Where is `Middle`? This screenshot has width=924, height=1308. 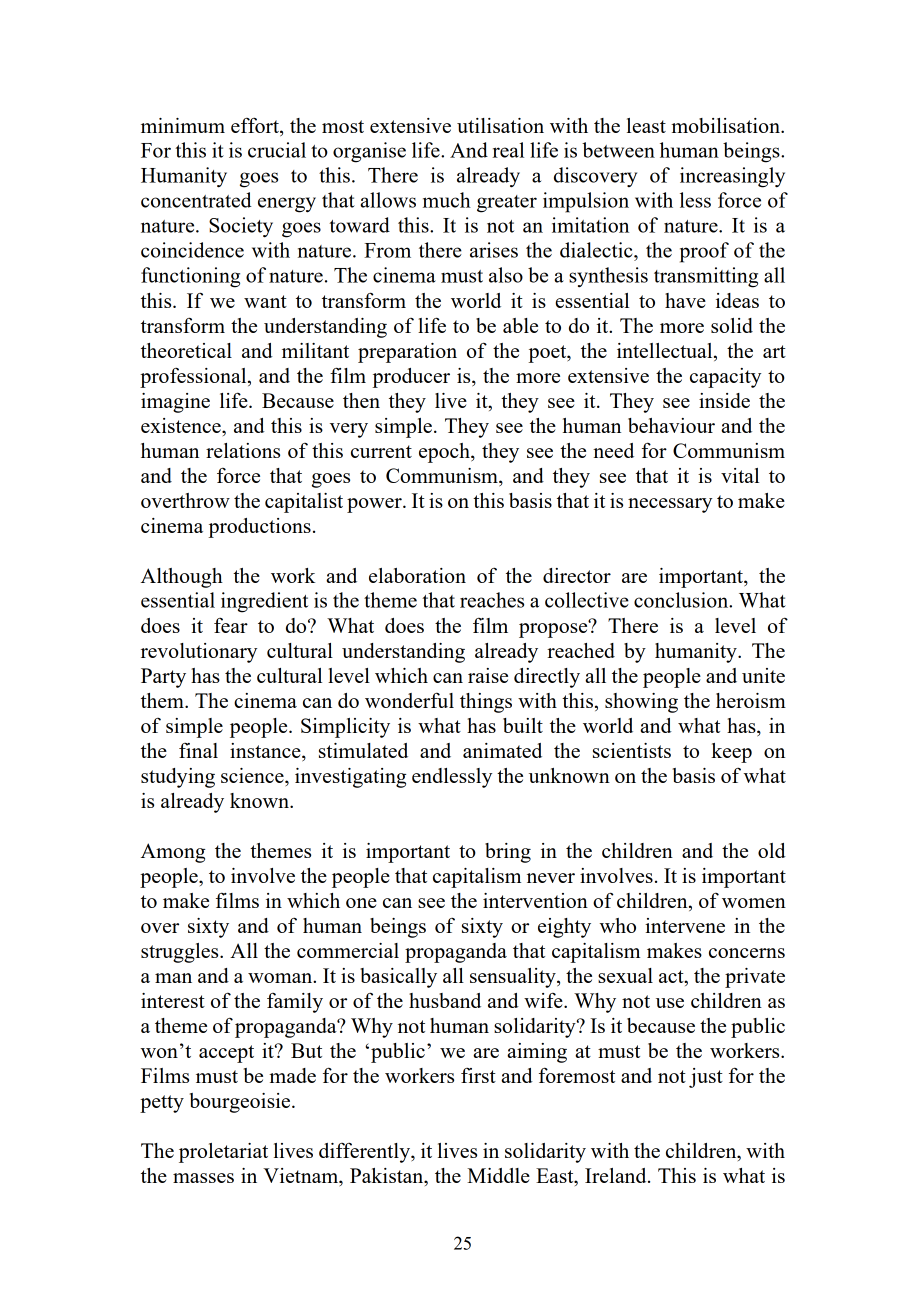
Middle is located at coordinates (498, 1175).
